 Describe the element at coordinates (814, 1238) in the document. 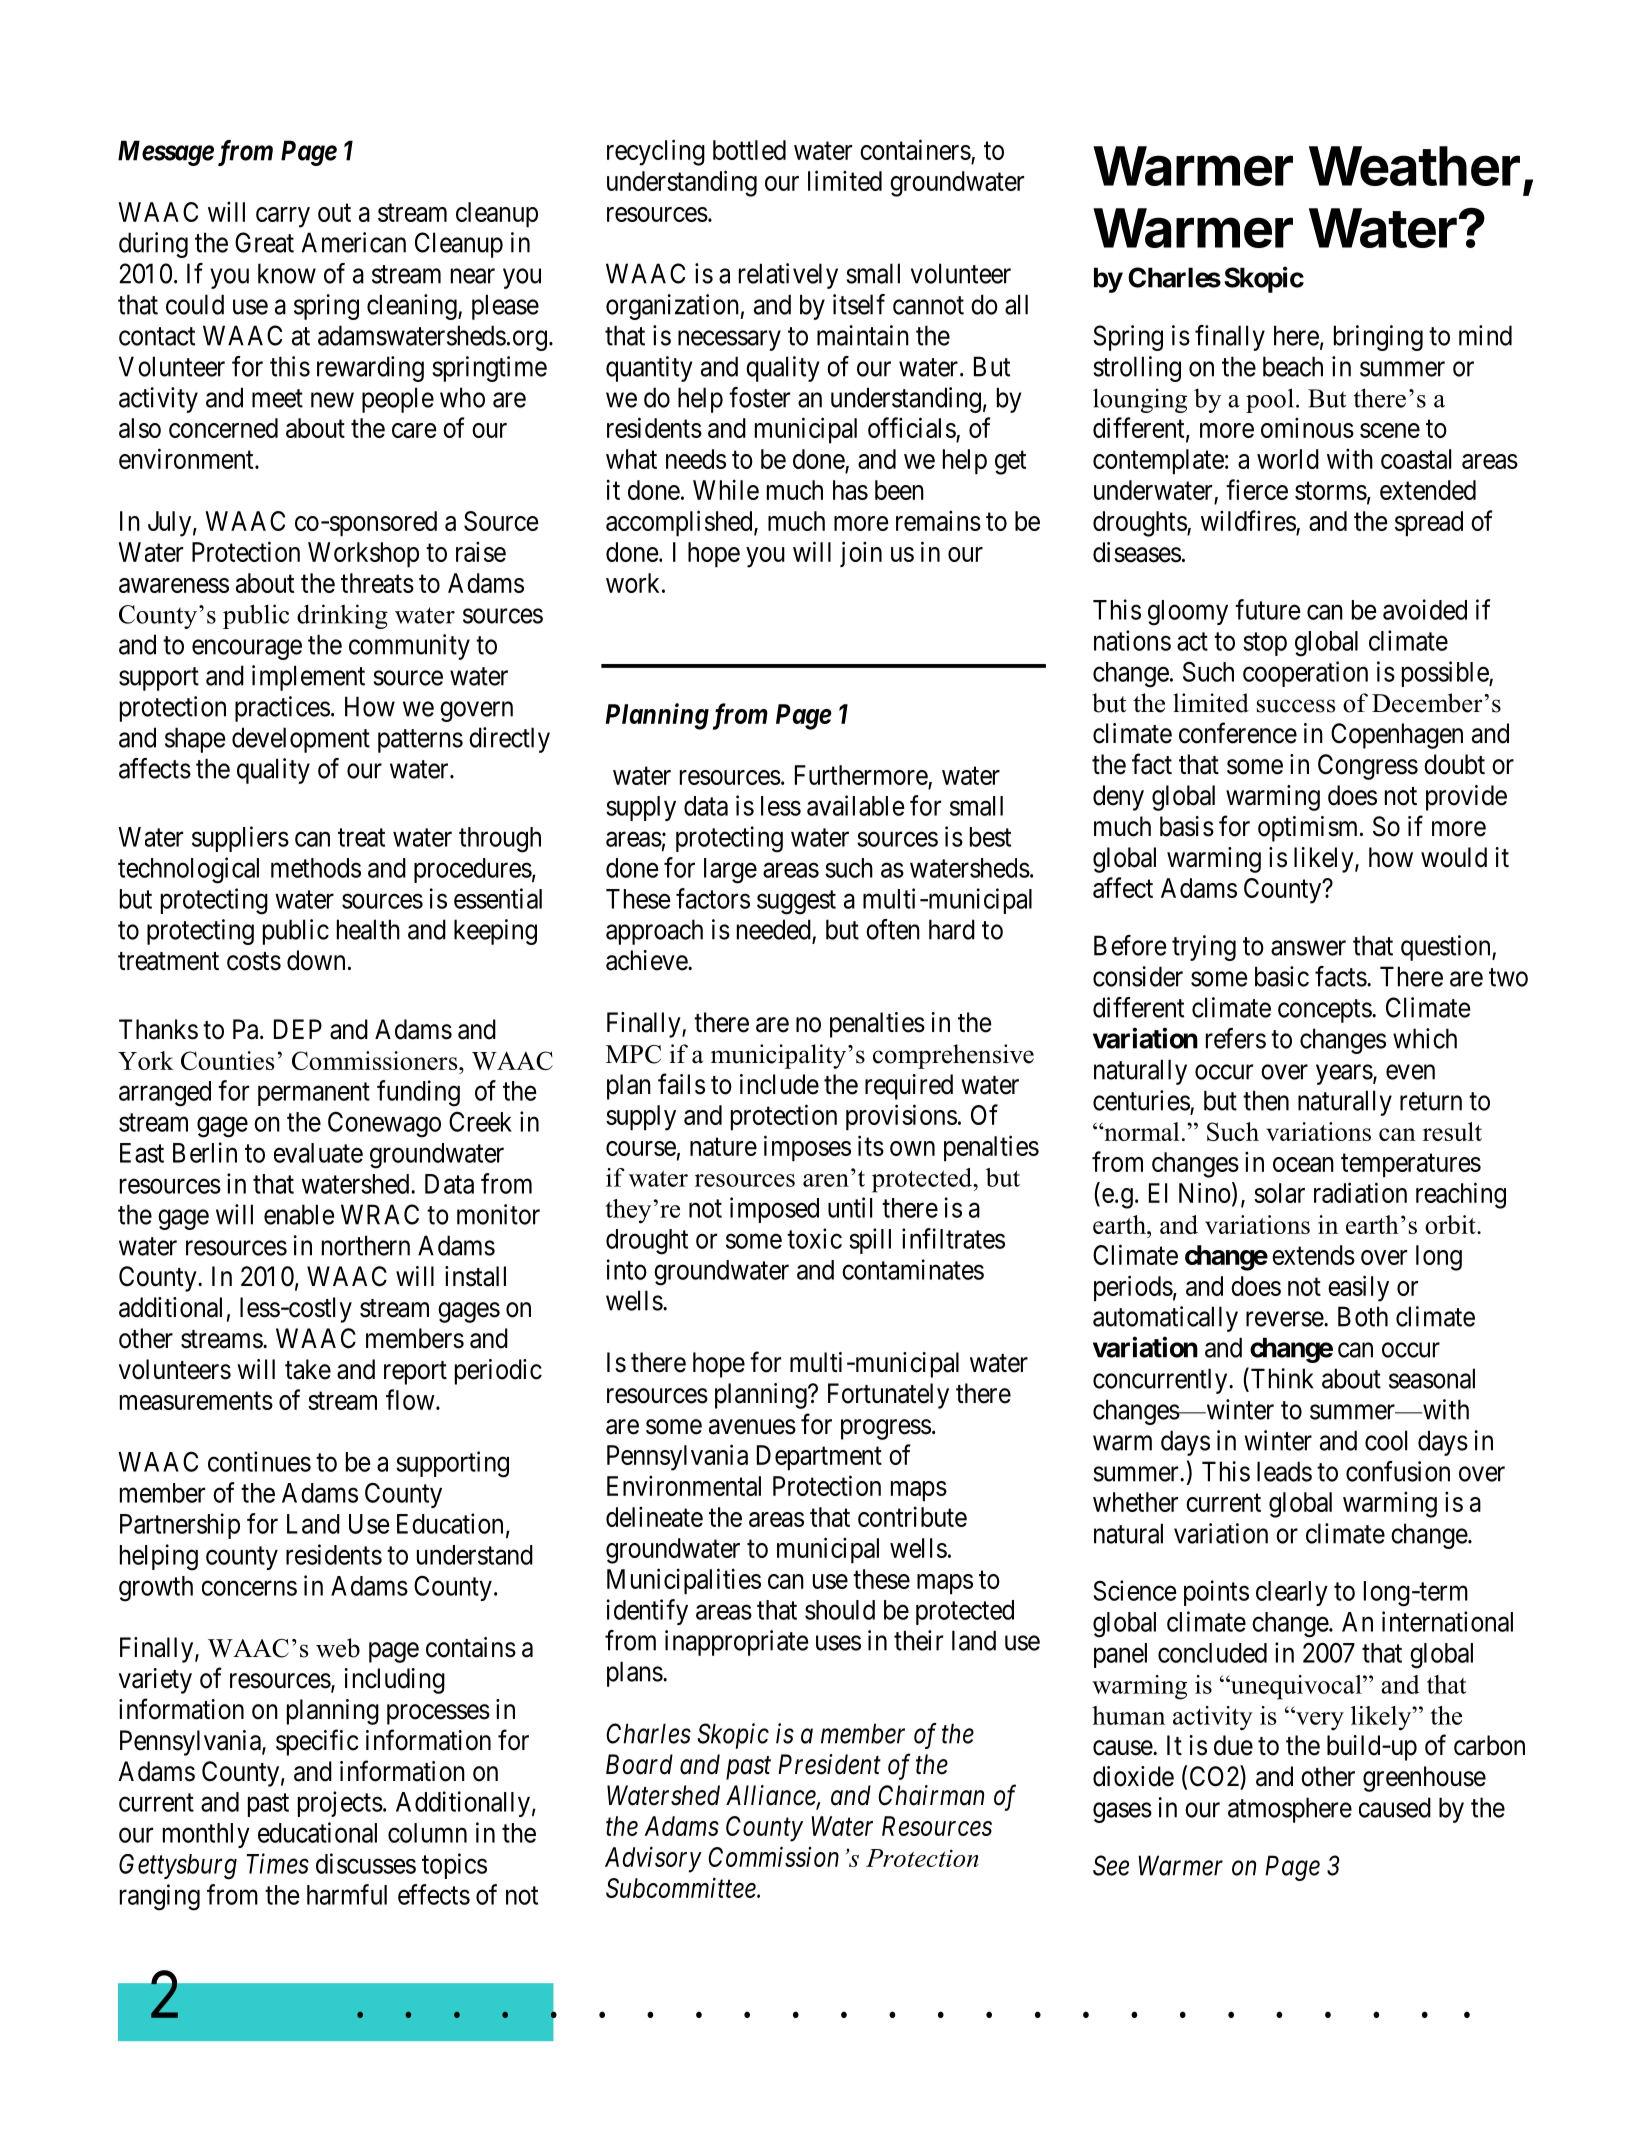

I see `toxic` at that location.
